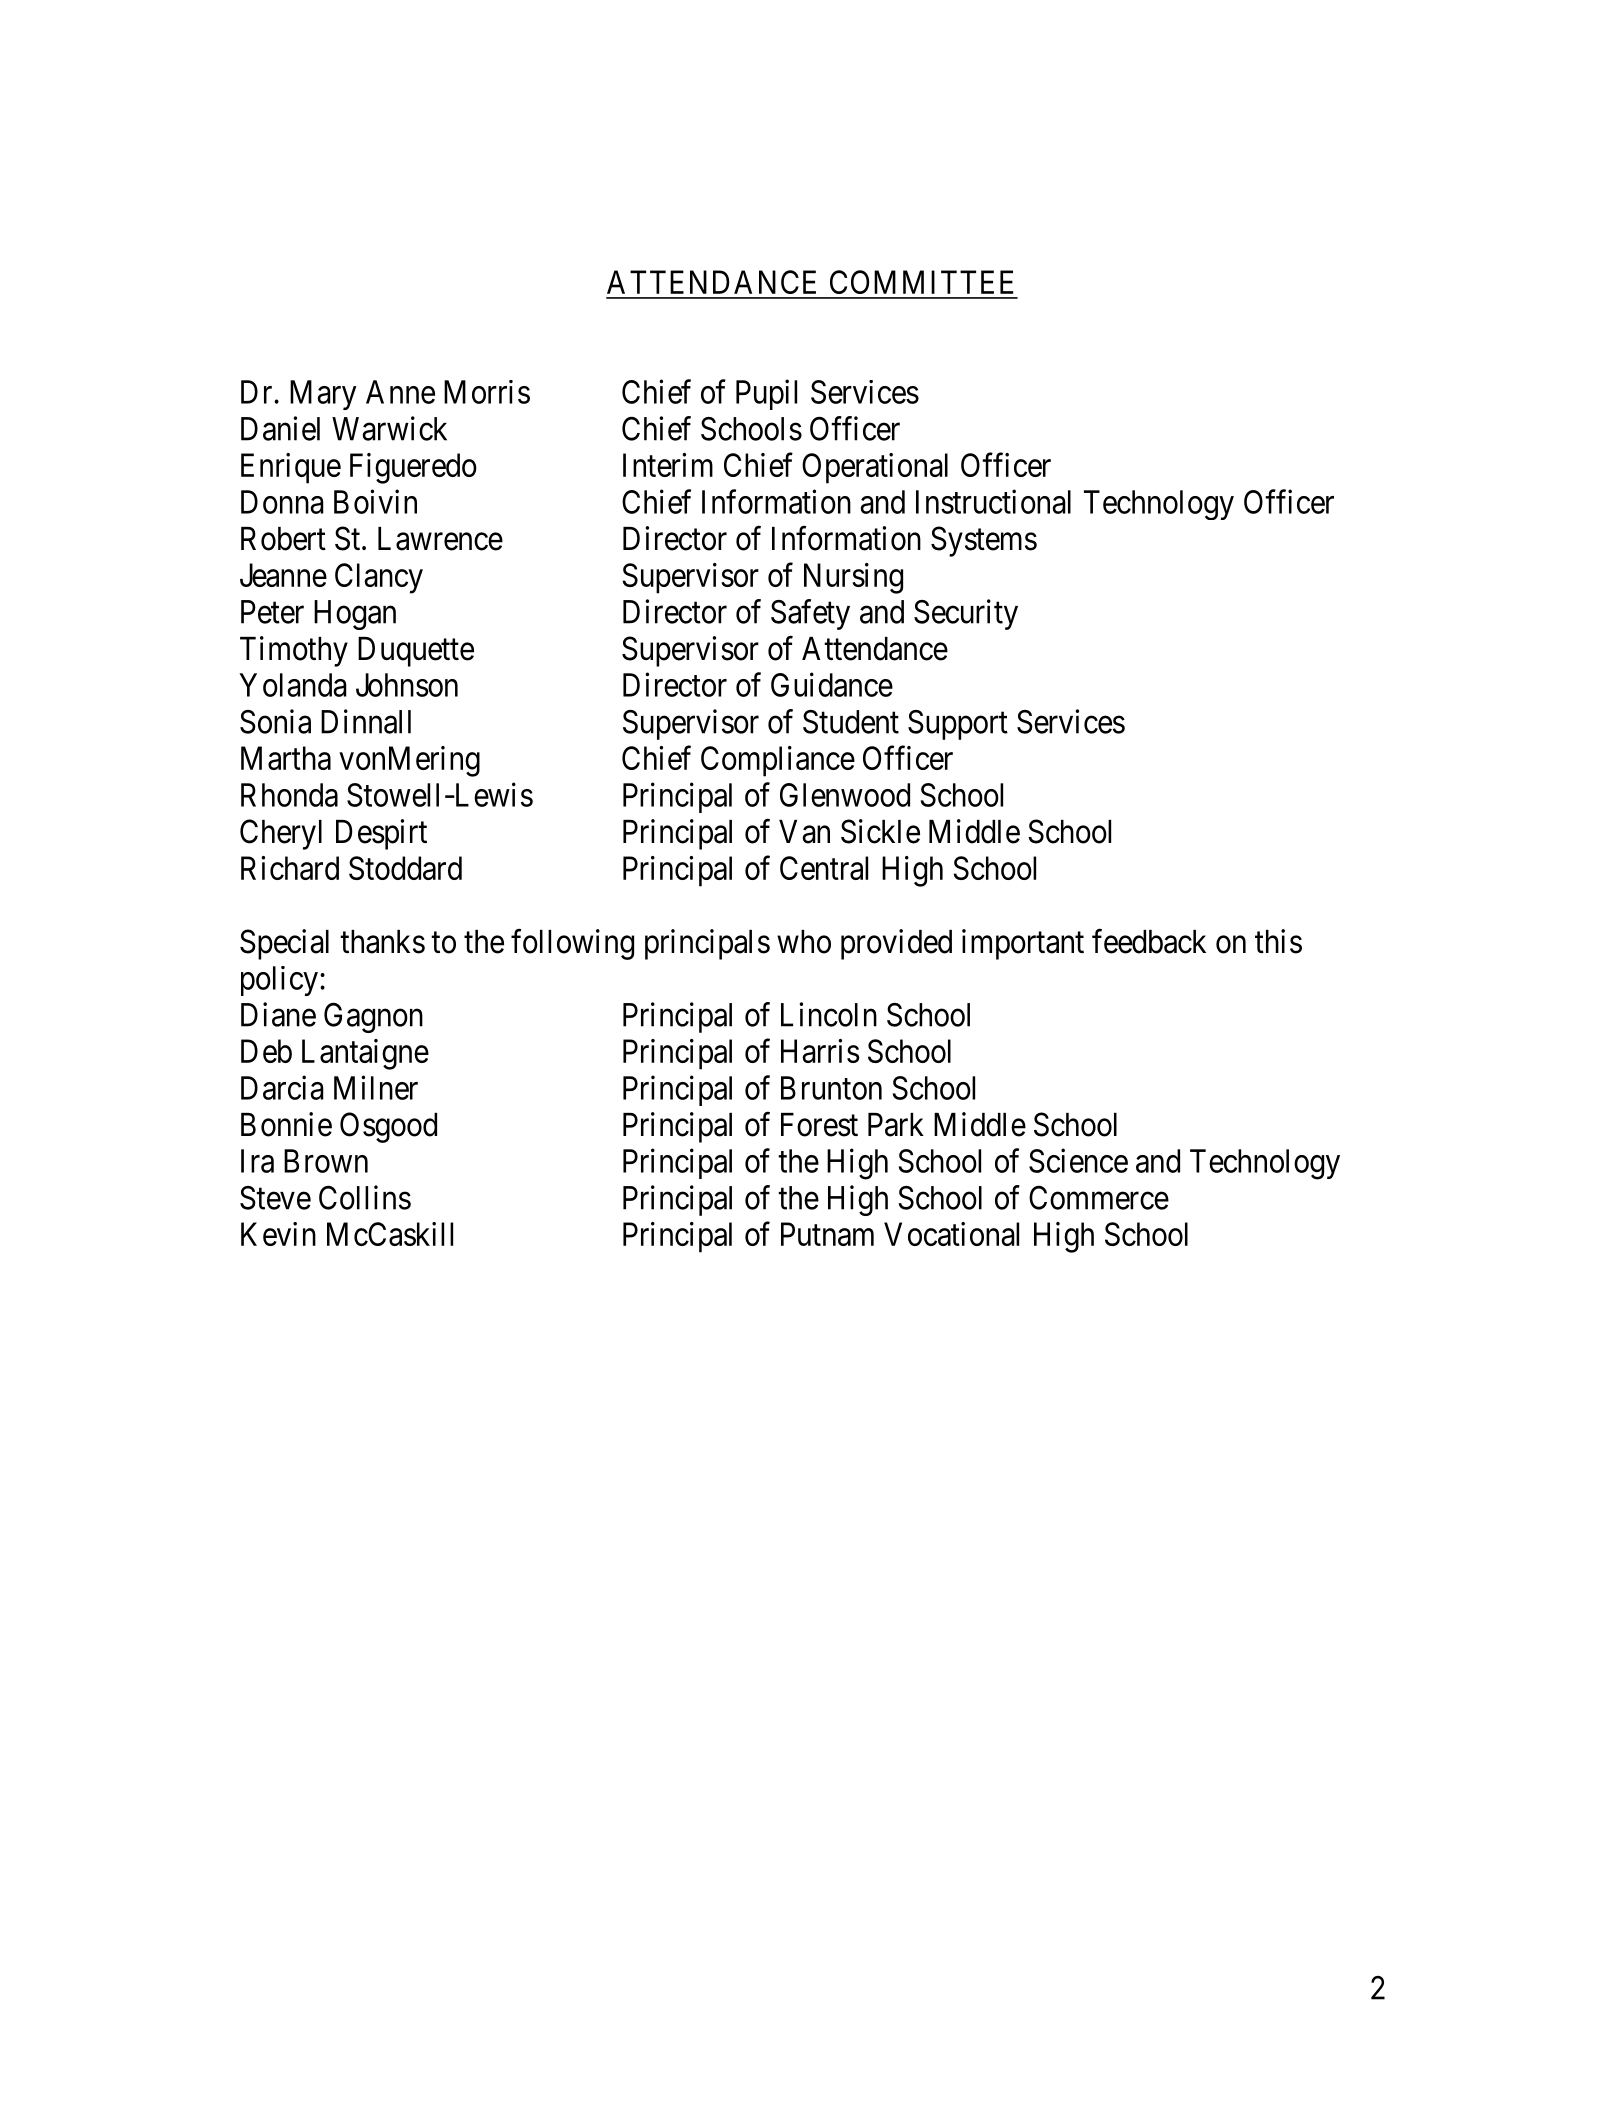  I want to click on Clancy, so click(379, 578).
